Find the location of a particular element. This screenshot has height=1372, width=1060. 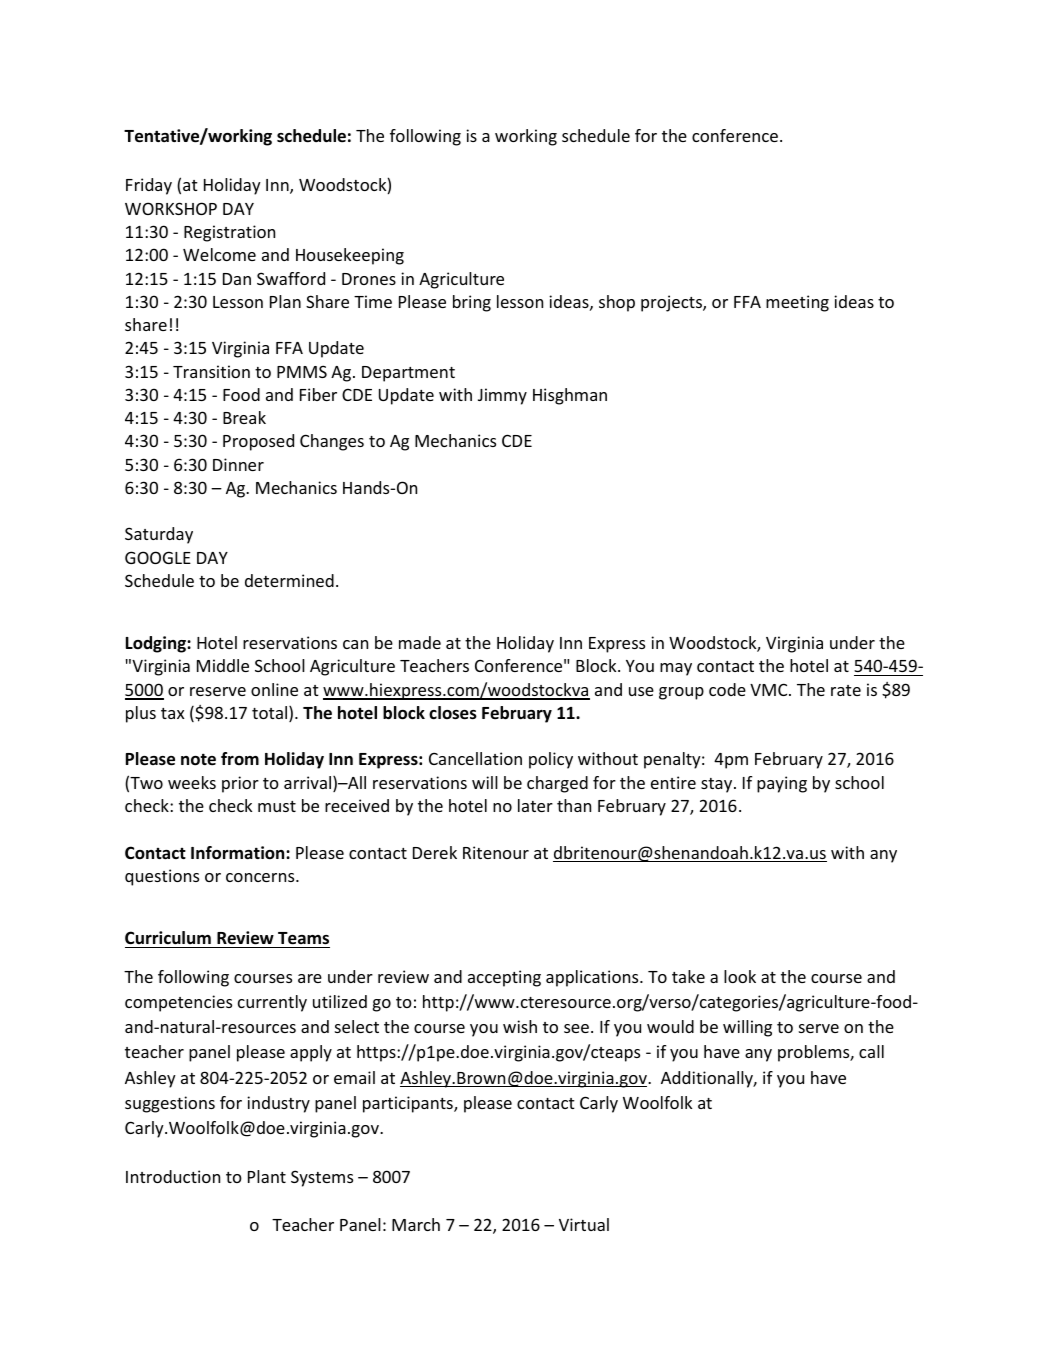

may is located at coordinates (676, 669).
